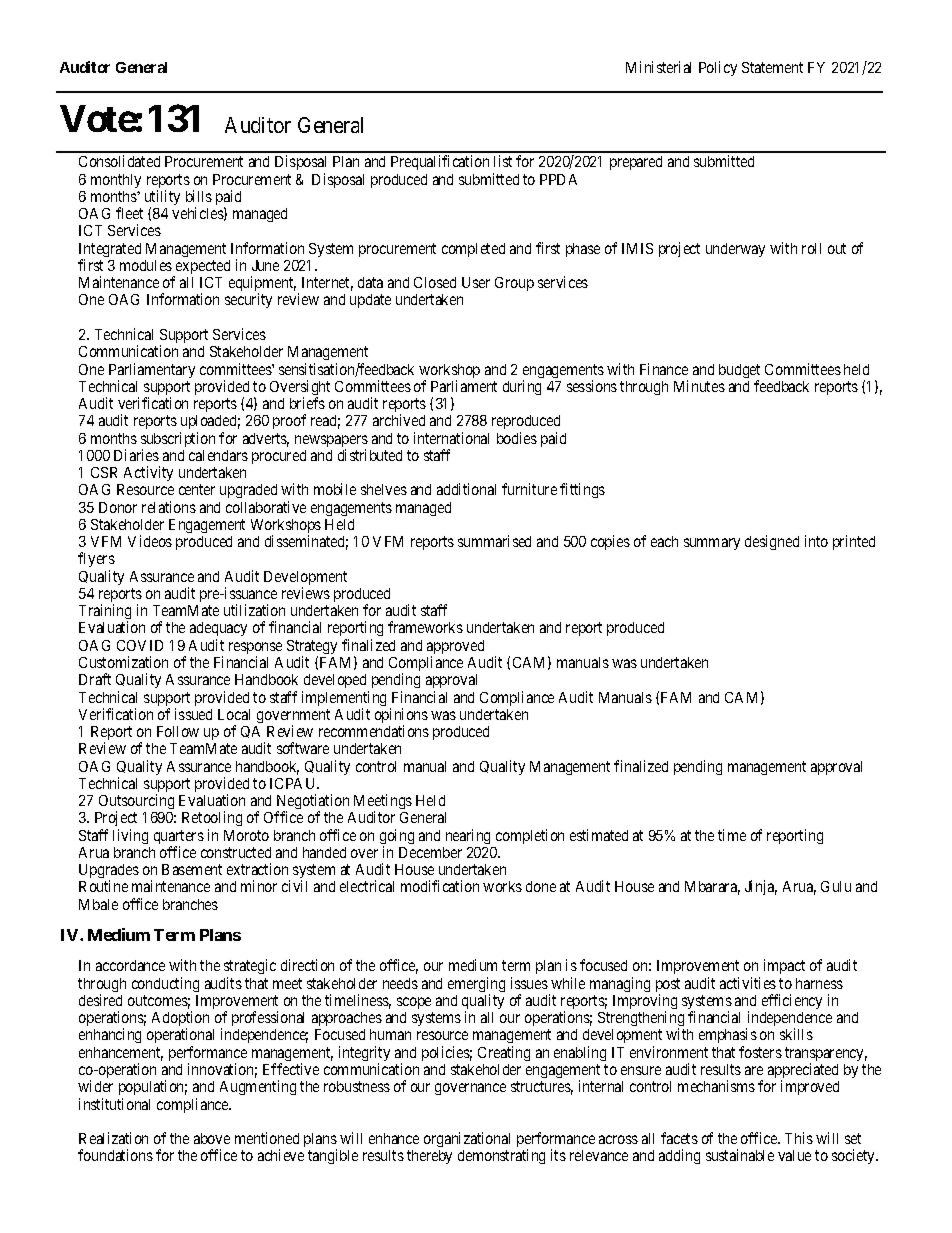  What do you see at coordinates (455, 648) in the image?
I see `approved` at bounding box center [455, 648].
